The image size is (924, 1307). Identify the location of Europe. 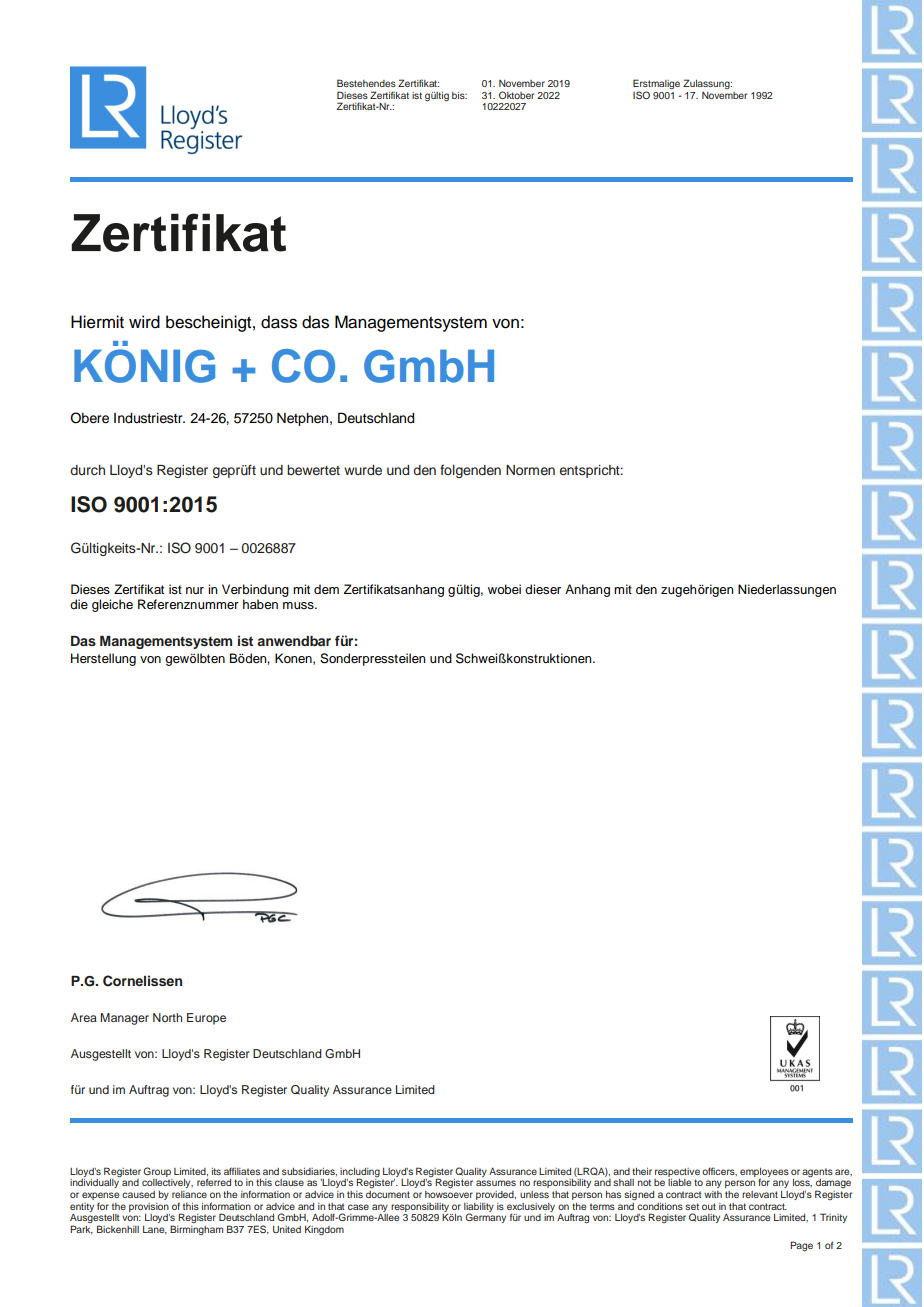
(206, 1019).
